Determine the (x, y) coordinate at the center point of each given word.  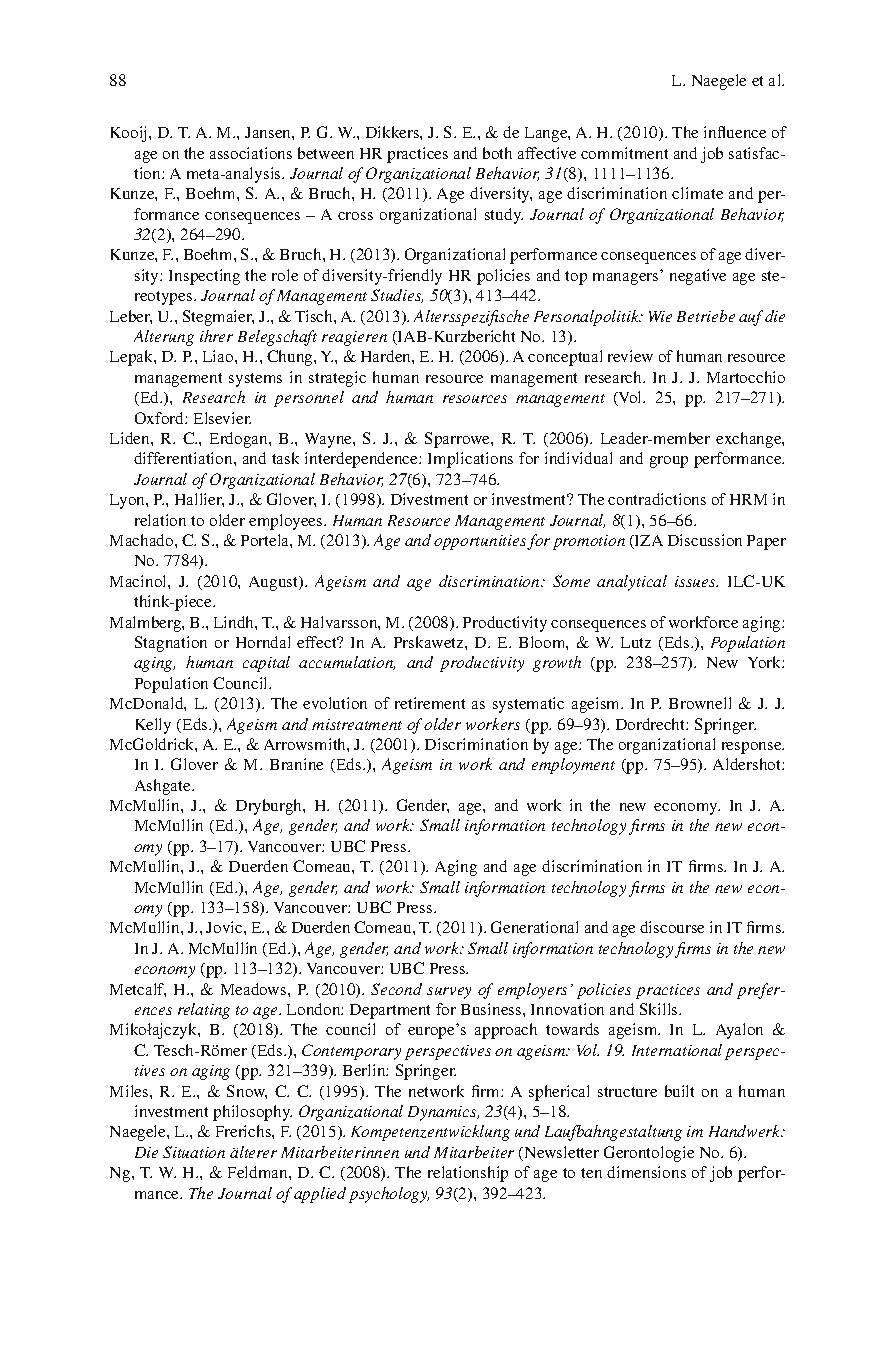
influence (735, 132)
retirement (430, 703)
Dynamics (443, 1113)
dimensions (646, 1172)
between (326, 153)
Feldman (259, 1172)
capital (266, 664)
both (497, 153)
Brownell (700, 703)
